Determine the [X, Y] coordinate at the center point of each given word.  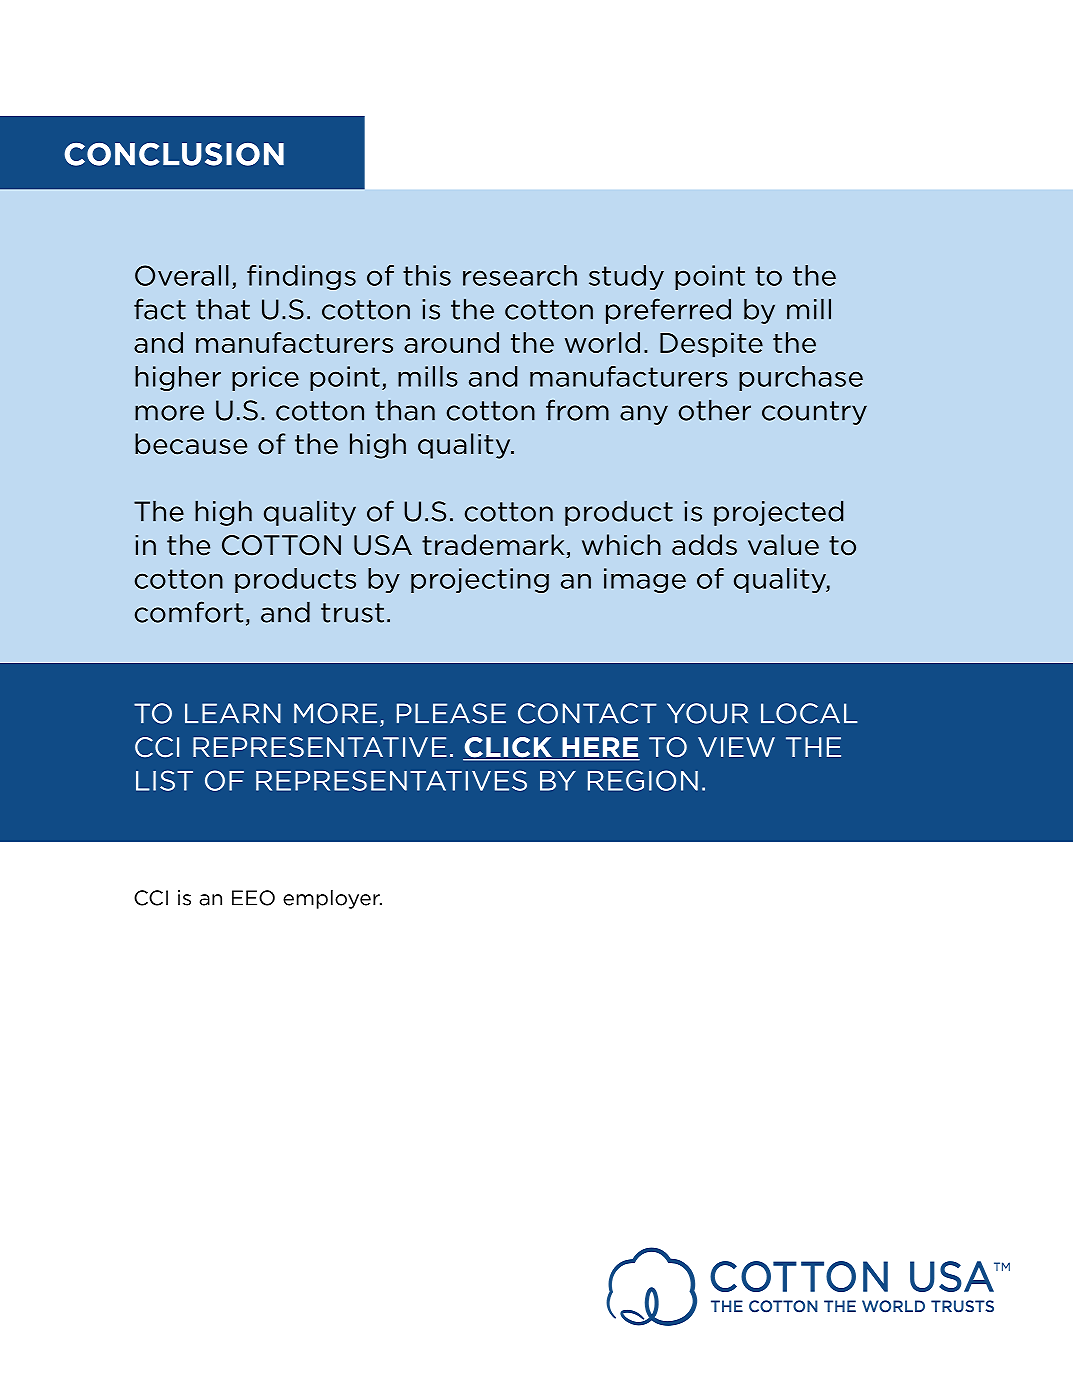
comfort [189, 612]
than [405, 410]
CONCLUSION [174, 154]
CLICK [508, 748]
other [715, 410]
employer [332, 899]
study [626, 277]
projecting [480, 580]
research [520, 275]
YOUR [707, 713]
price [265, 378]
